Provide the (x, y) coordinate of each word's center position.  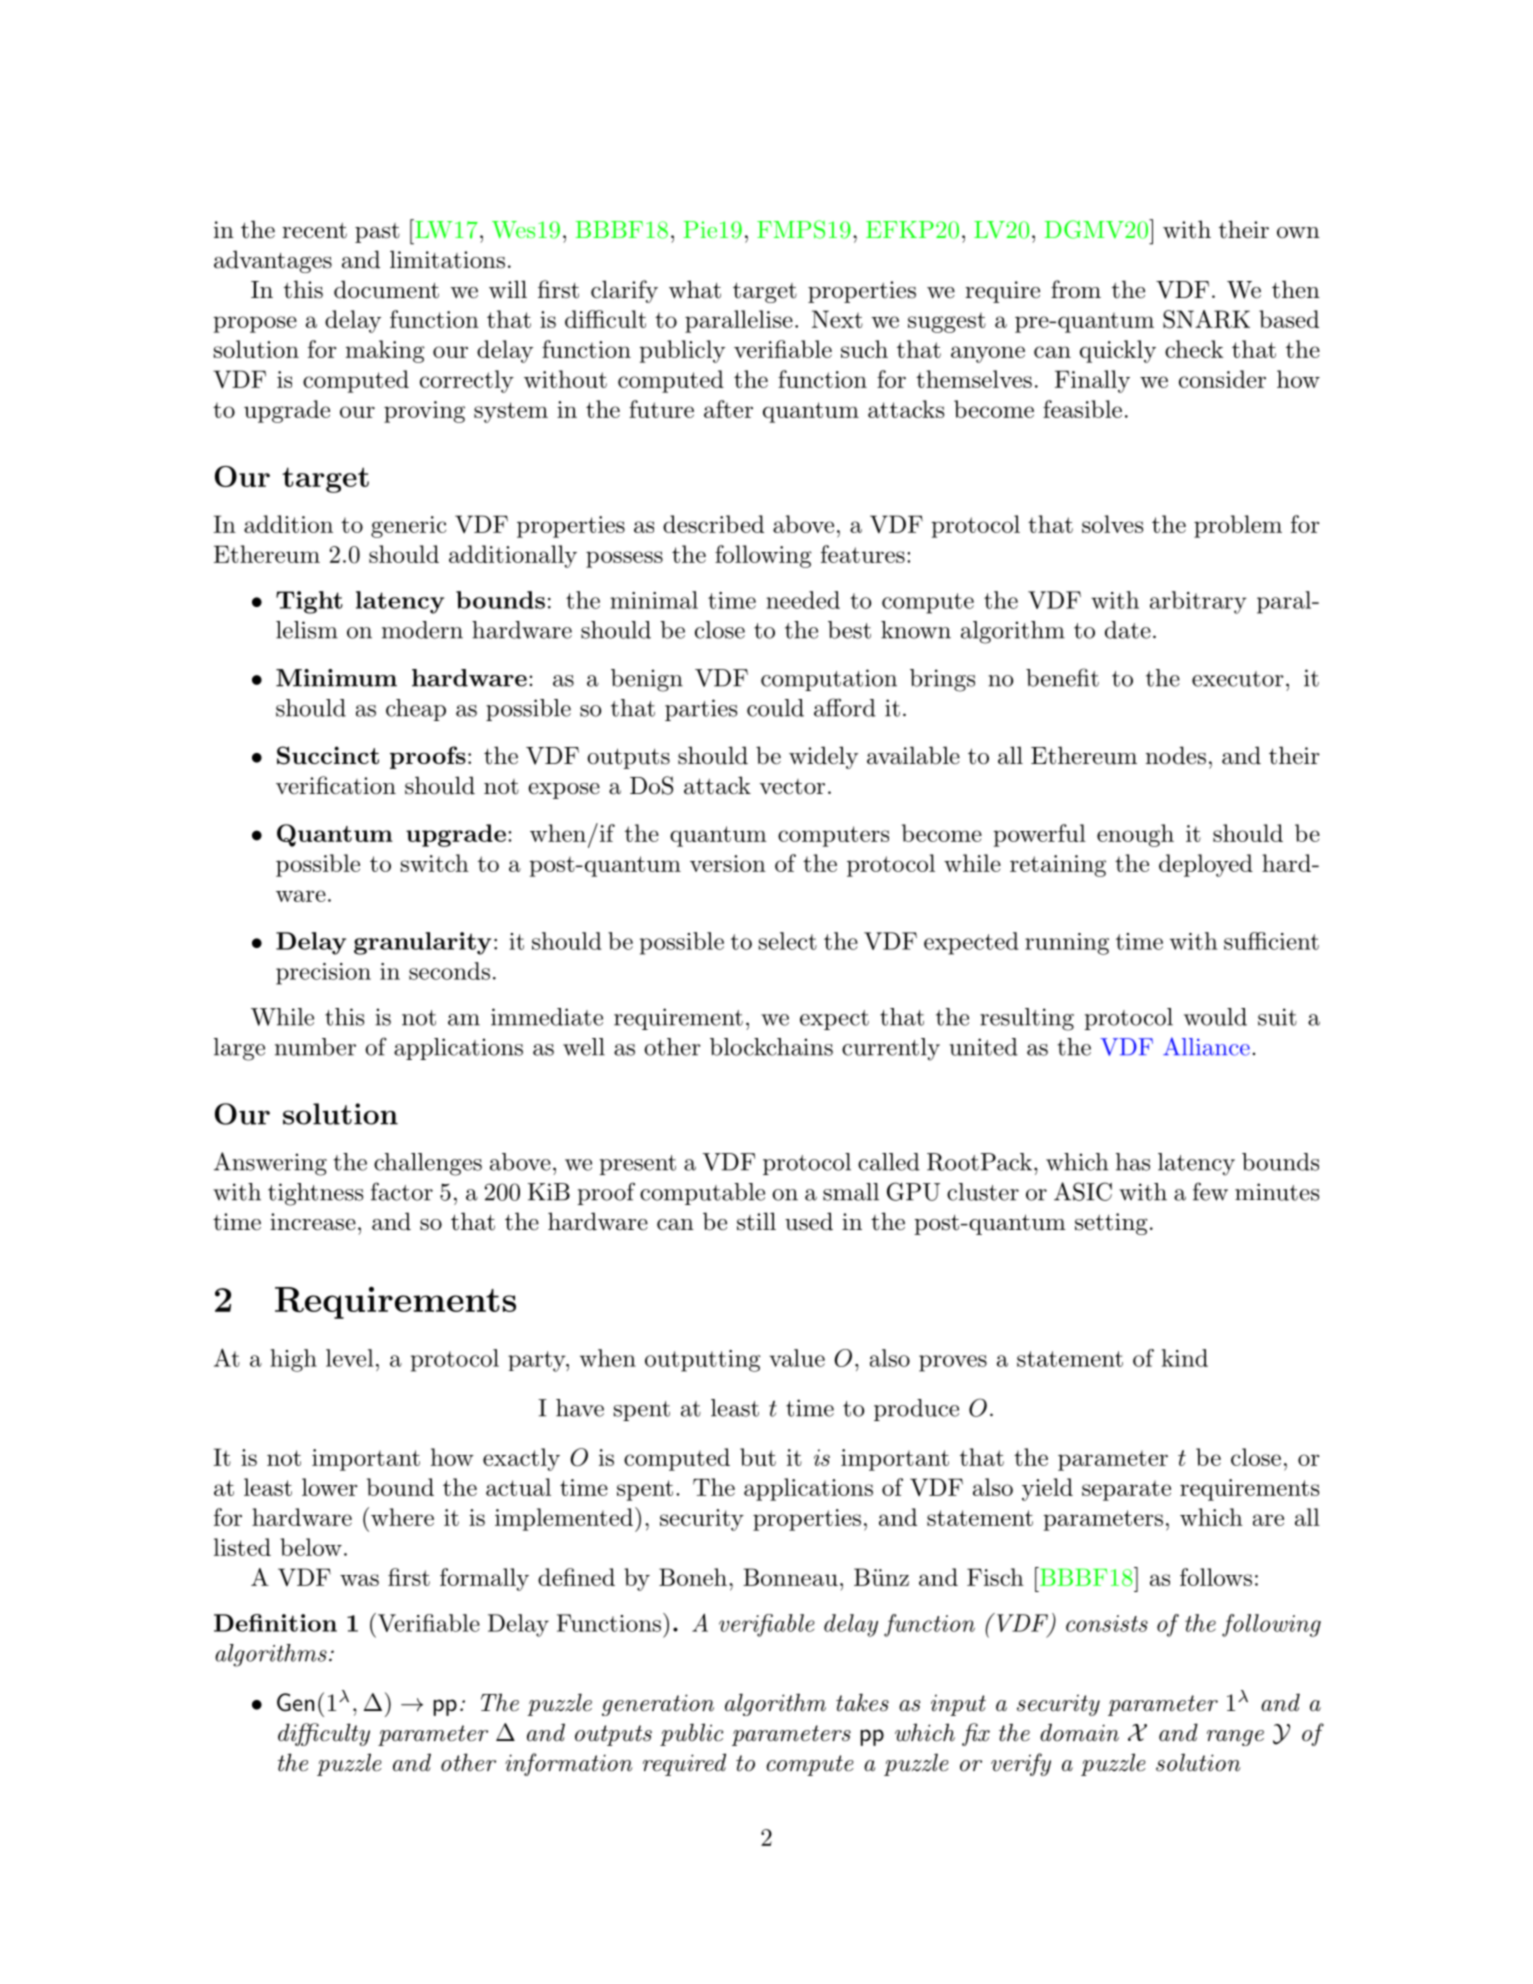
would (1215, 1017)
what (695, 289)
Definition (275, 1623)
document (386, 289)
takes (862, 1702)
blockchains (771, 1047)
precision (323, 974)
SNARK (1206, 319)
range (1235, 1738)
